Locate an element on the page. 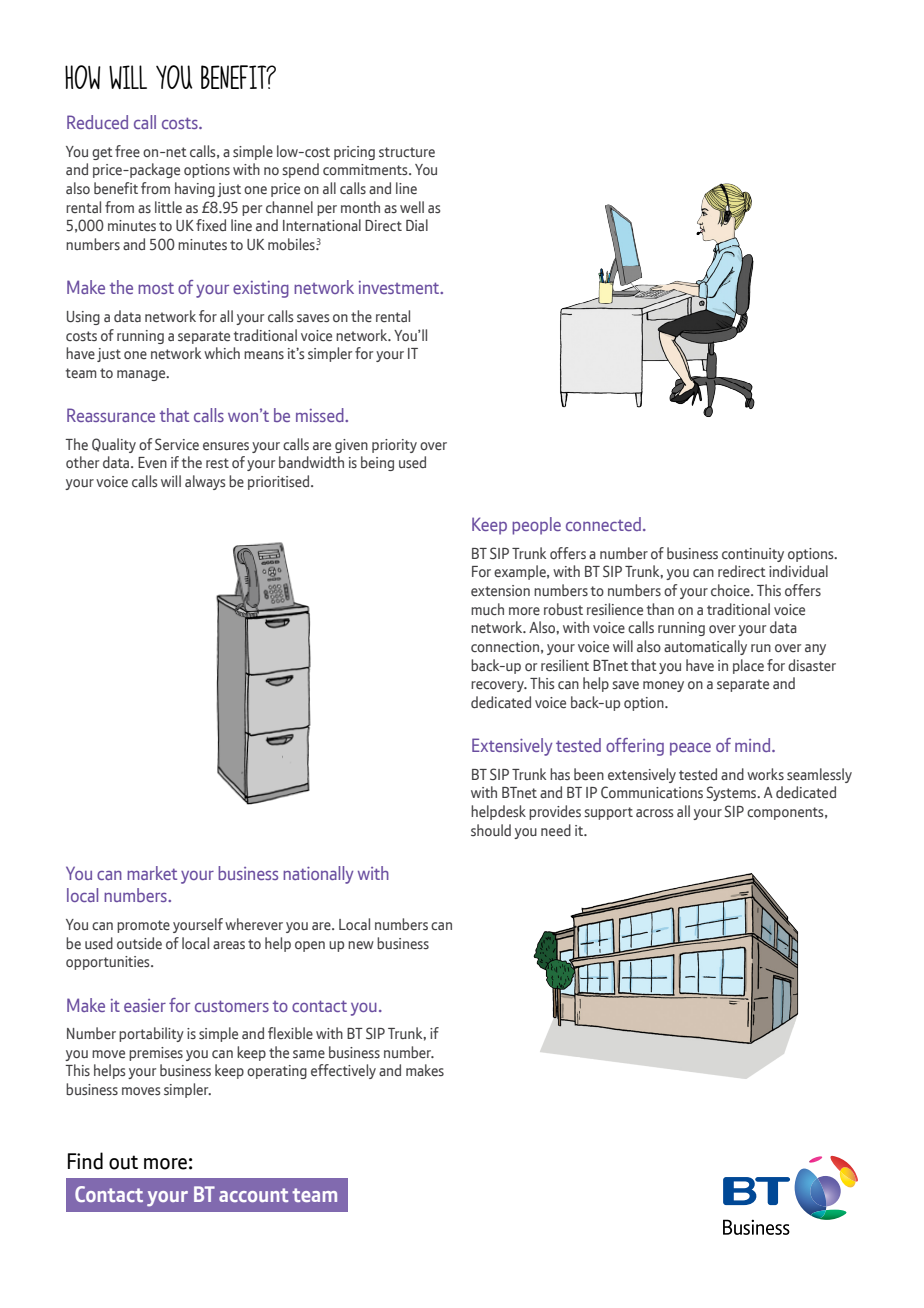 This page has height=1308, width=924. should is located at coordinates (491, 830).
